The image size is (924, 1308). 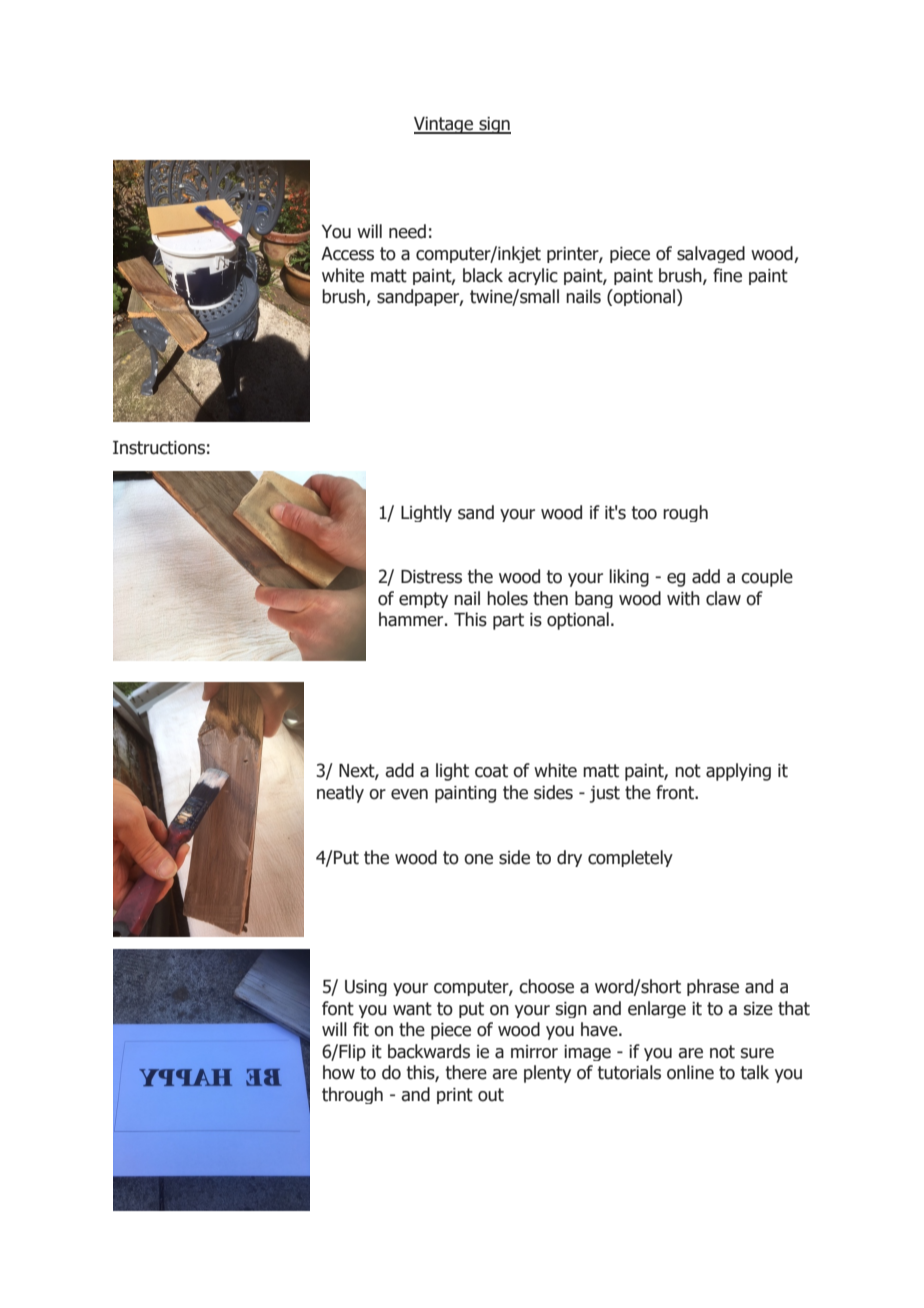 What do you see at coordinates (723, 598) in the page?
I see `claw` at bounding box center [723, 598].
